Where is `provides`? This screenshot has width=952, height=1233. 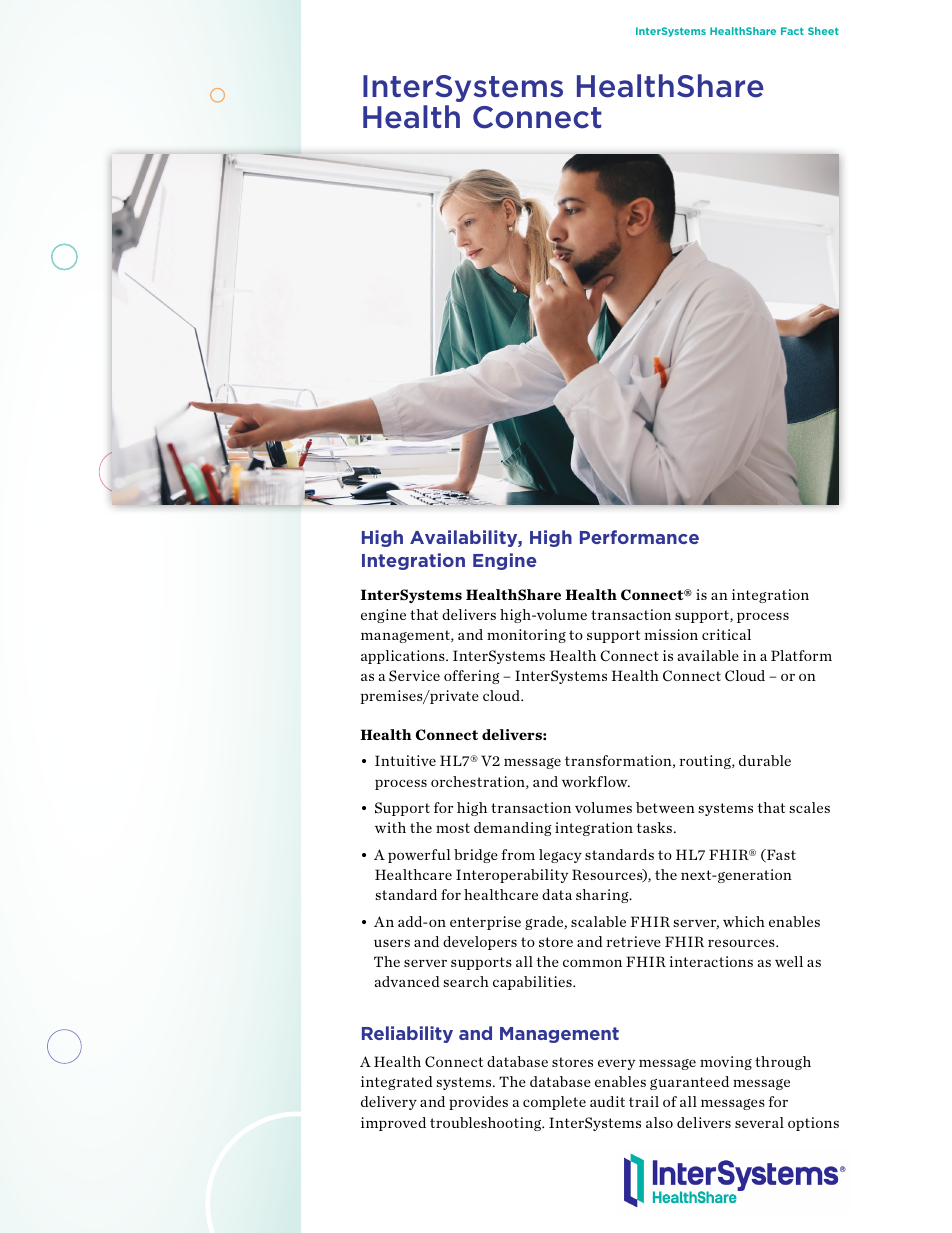 provides is located at coordinates (478, 1103).
